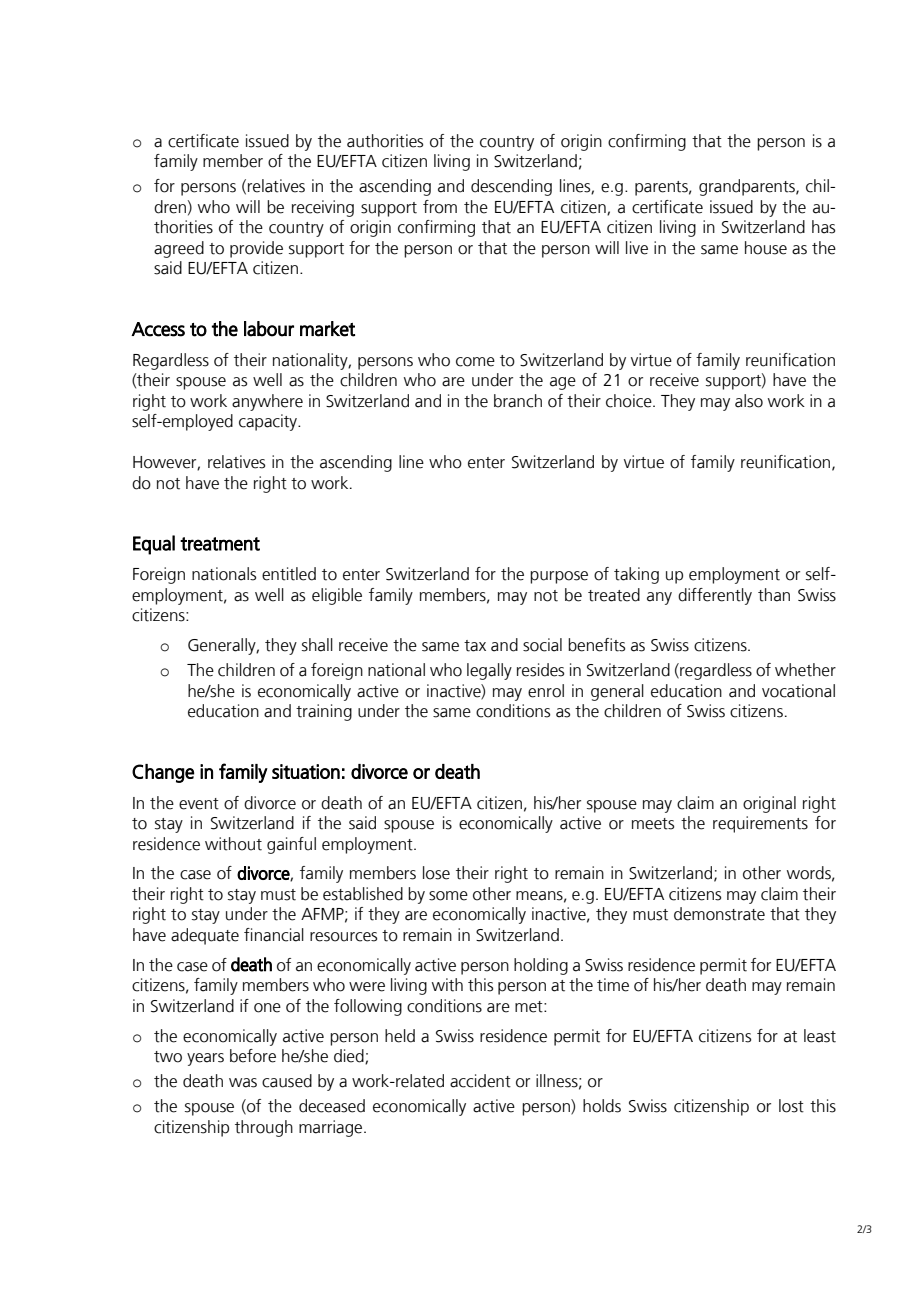 This screenshot has height=1308, width=924. What do you see at coordinates (805, 670) in the screenshot?
I see `whether` at bounding box center [805, 670].
